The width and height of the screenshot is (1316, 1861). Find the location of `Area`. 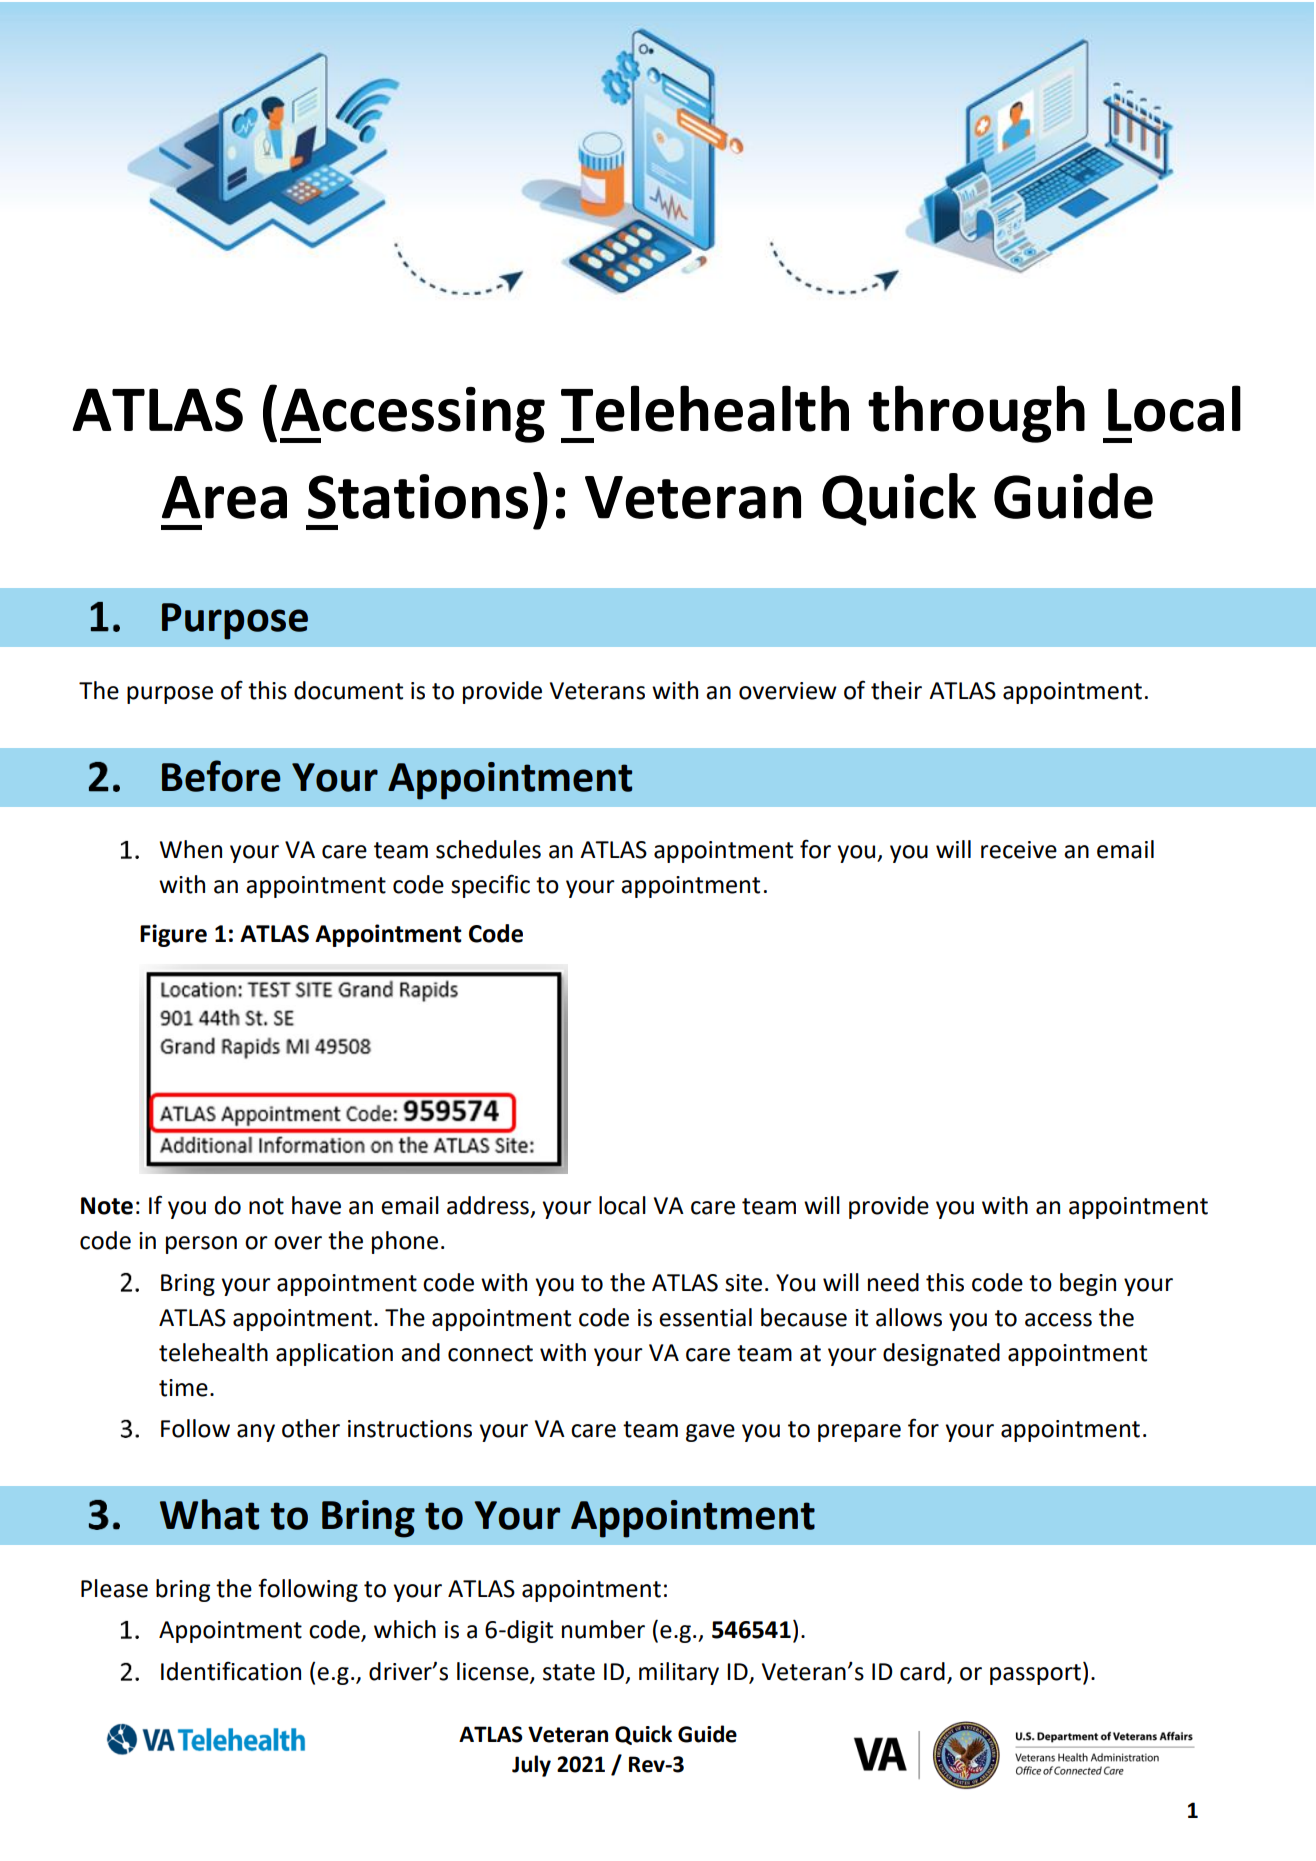

Area is located at coordinates (224, 497).
